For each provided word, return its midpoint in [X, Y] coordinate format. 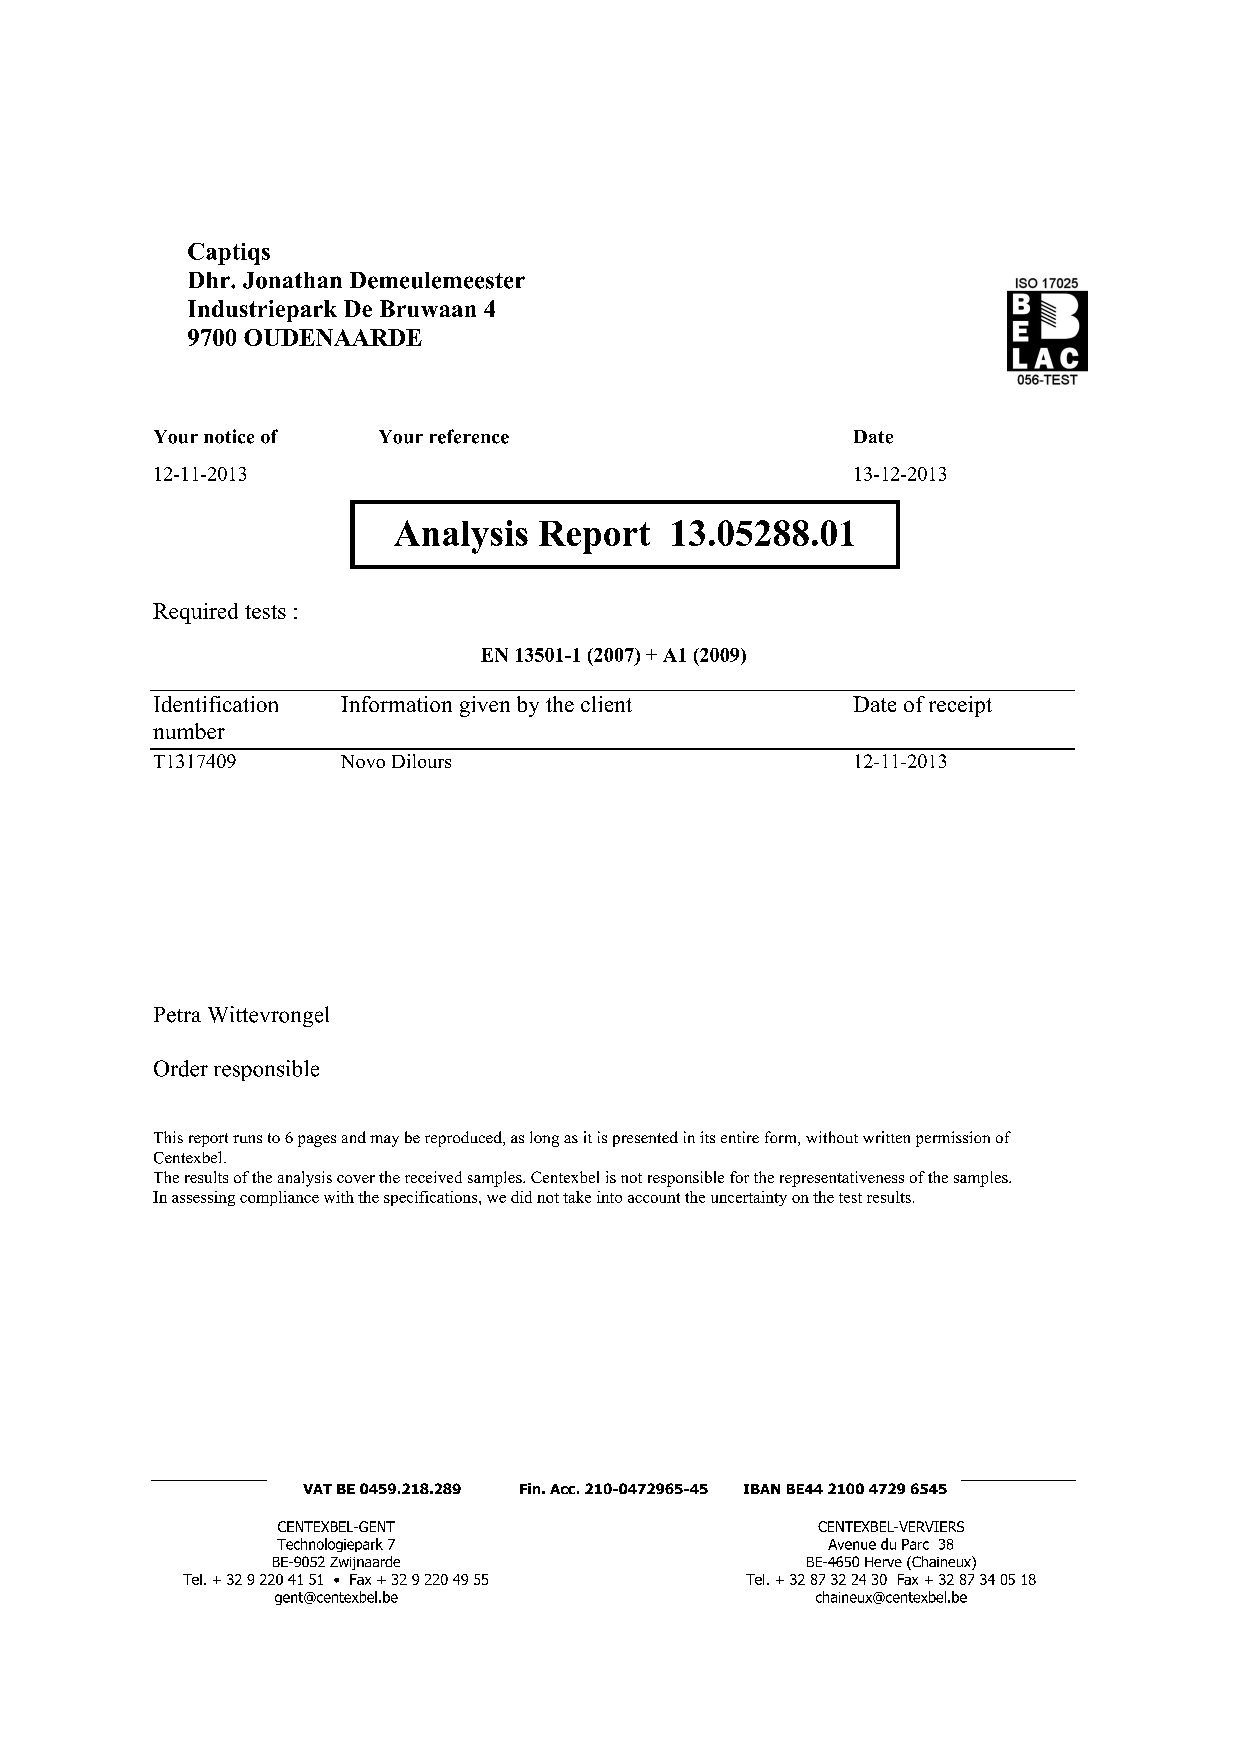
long [544, 1139]
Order [181, 1068]
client [606, 704]
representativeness [842, 1179]
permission [953, 1139]
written [886, 1137]
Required [195, 613]
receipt [960, 706]
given [485, 706]
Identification [216, 704]
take [577, 1197]
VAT [317, 1489]
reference [469, 436]
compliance [279, 1198]
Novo [363, 761]
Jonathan [292, 280]
